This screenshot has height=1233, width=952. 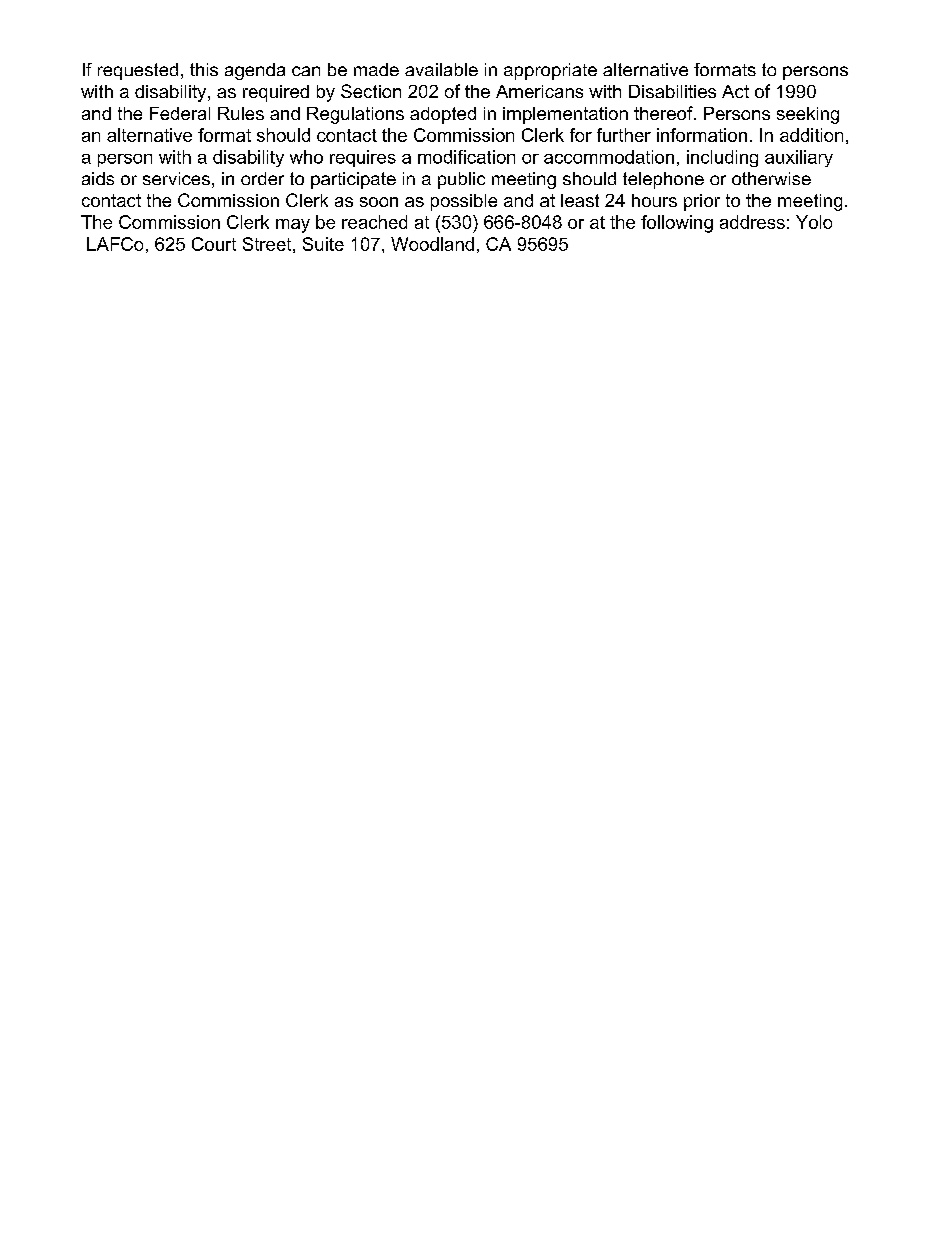 What do you see at coordinates (672, 91) in the screenshot?
I see `Disabilities` at bounding box center [672, 91].
